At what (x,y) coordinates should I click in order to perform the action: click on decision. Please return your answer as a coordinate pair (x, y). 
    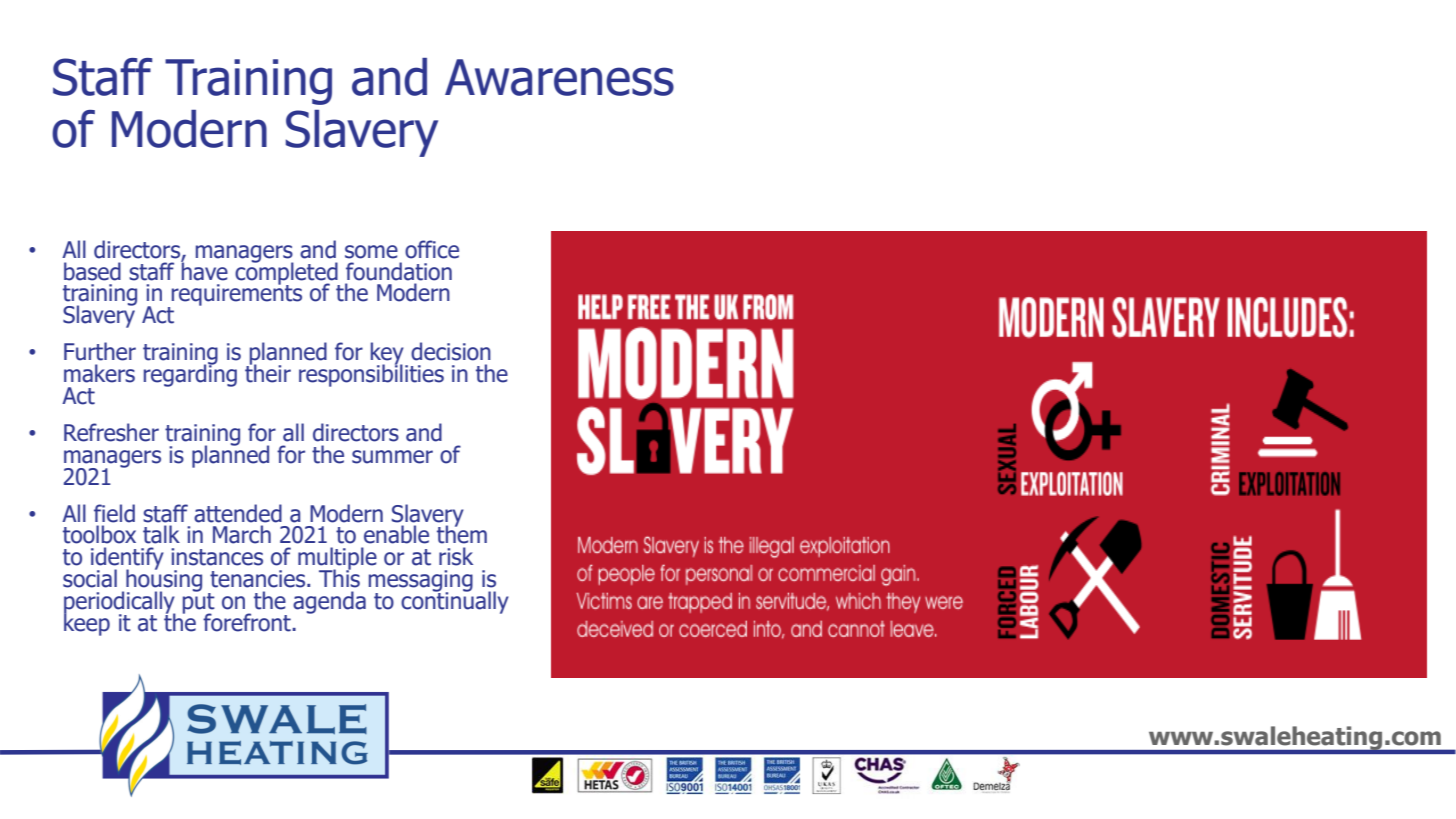
    Looking at the image, I should click on (451, 351).
